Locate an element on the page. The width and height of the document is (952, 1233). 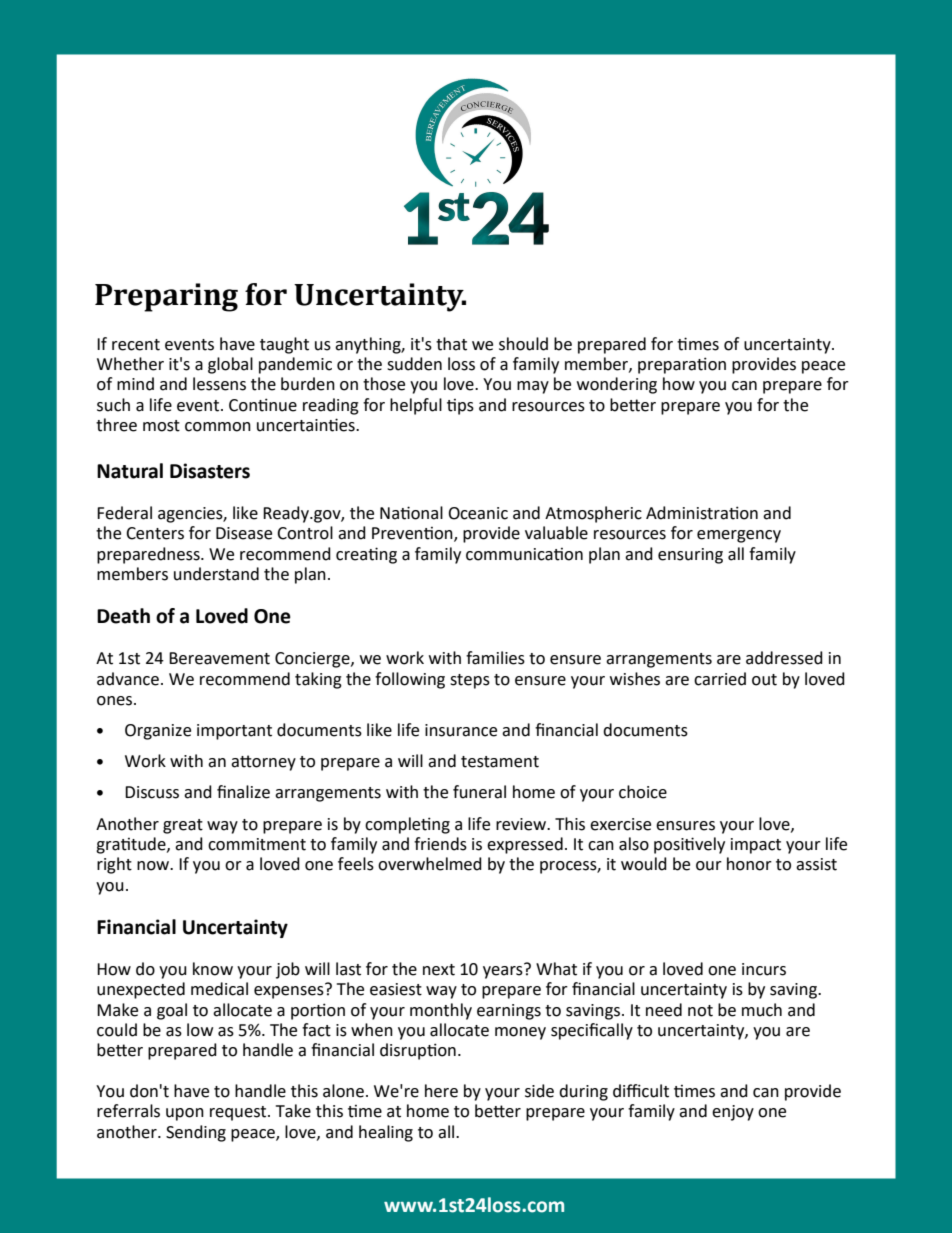
Centers is located at coordinates (155, 533).
